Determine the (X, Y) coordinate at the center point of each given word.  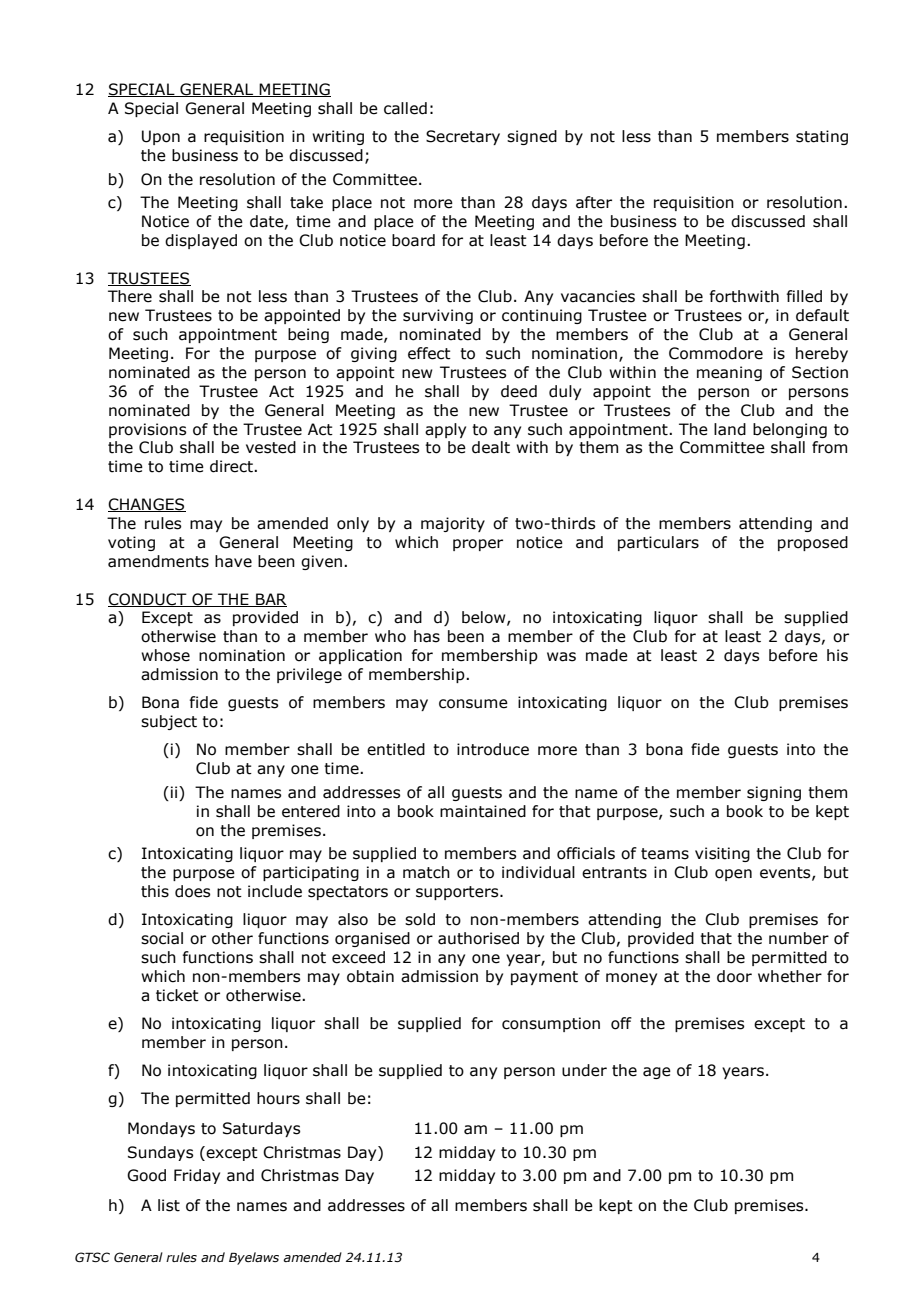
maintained (483, 811)
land (730, 429)
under (584, 1070)
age (657, 1073)
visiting (722, 854)
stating (822, 137)
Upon (161, 137)
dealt (491, 447)
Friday (197, 1176)
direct (232, 466)
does (192, 891)
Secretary (463, 137)
